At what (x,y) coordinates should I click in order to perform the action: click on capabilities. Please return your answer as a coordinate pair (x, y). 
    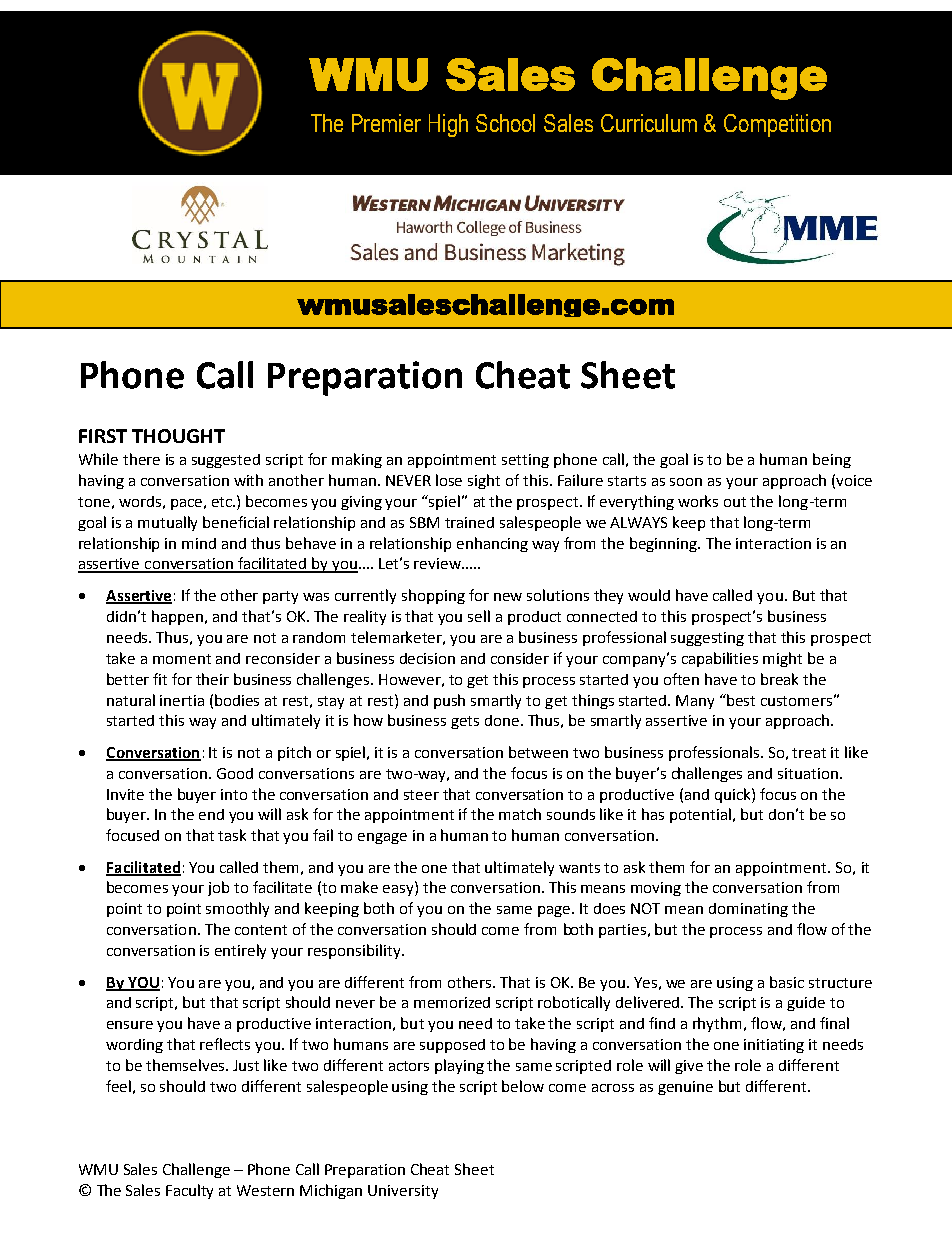
    Looking at the image, I should click on (720, 659).
